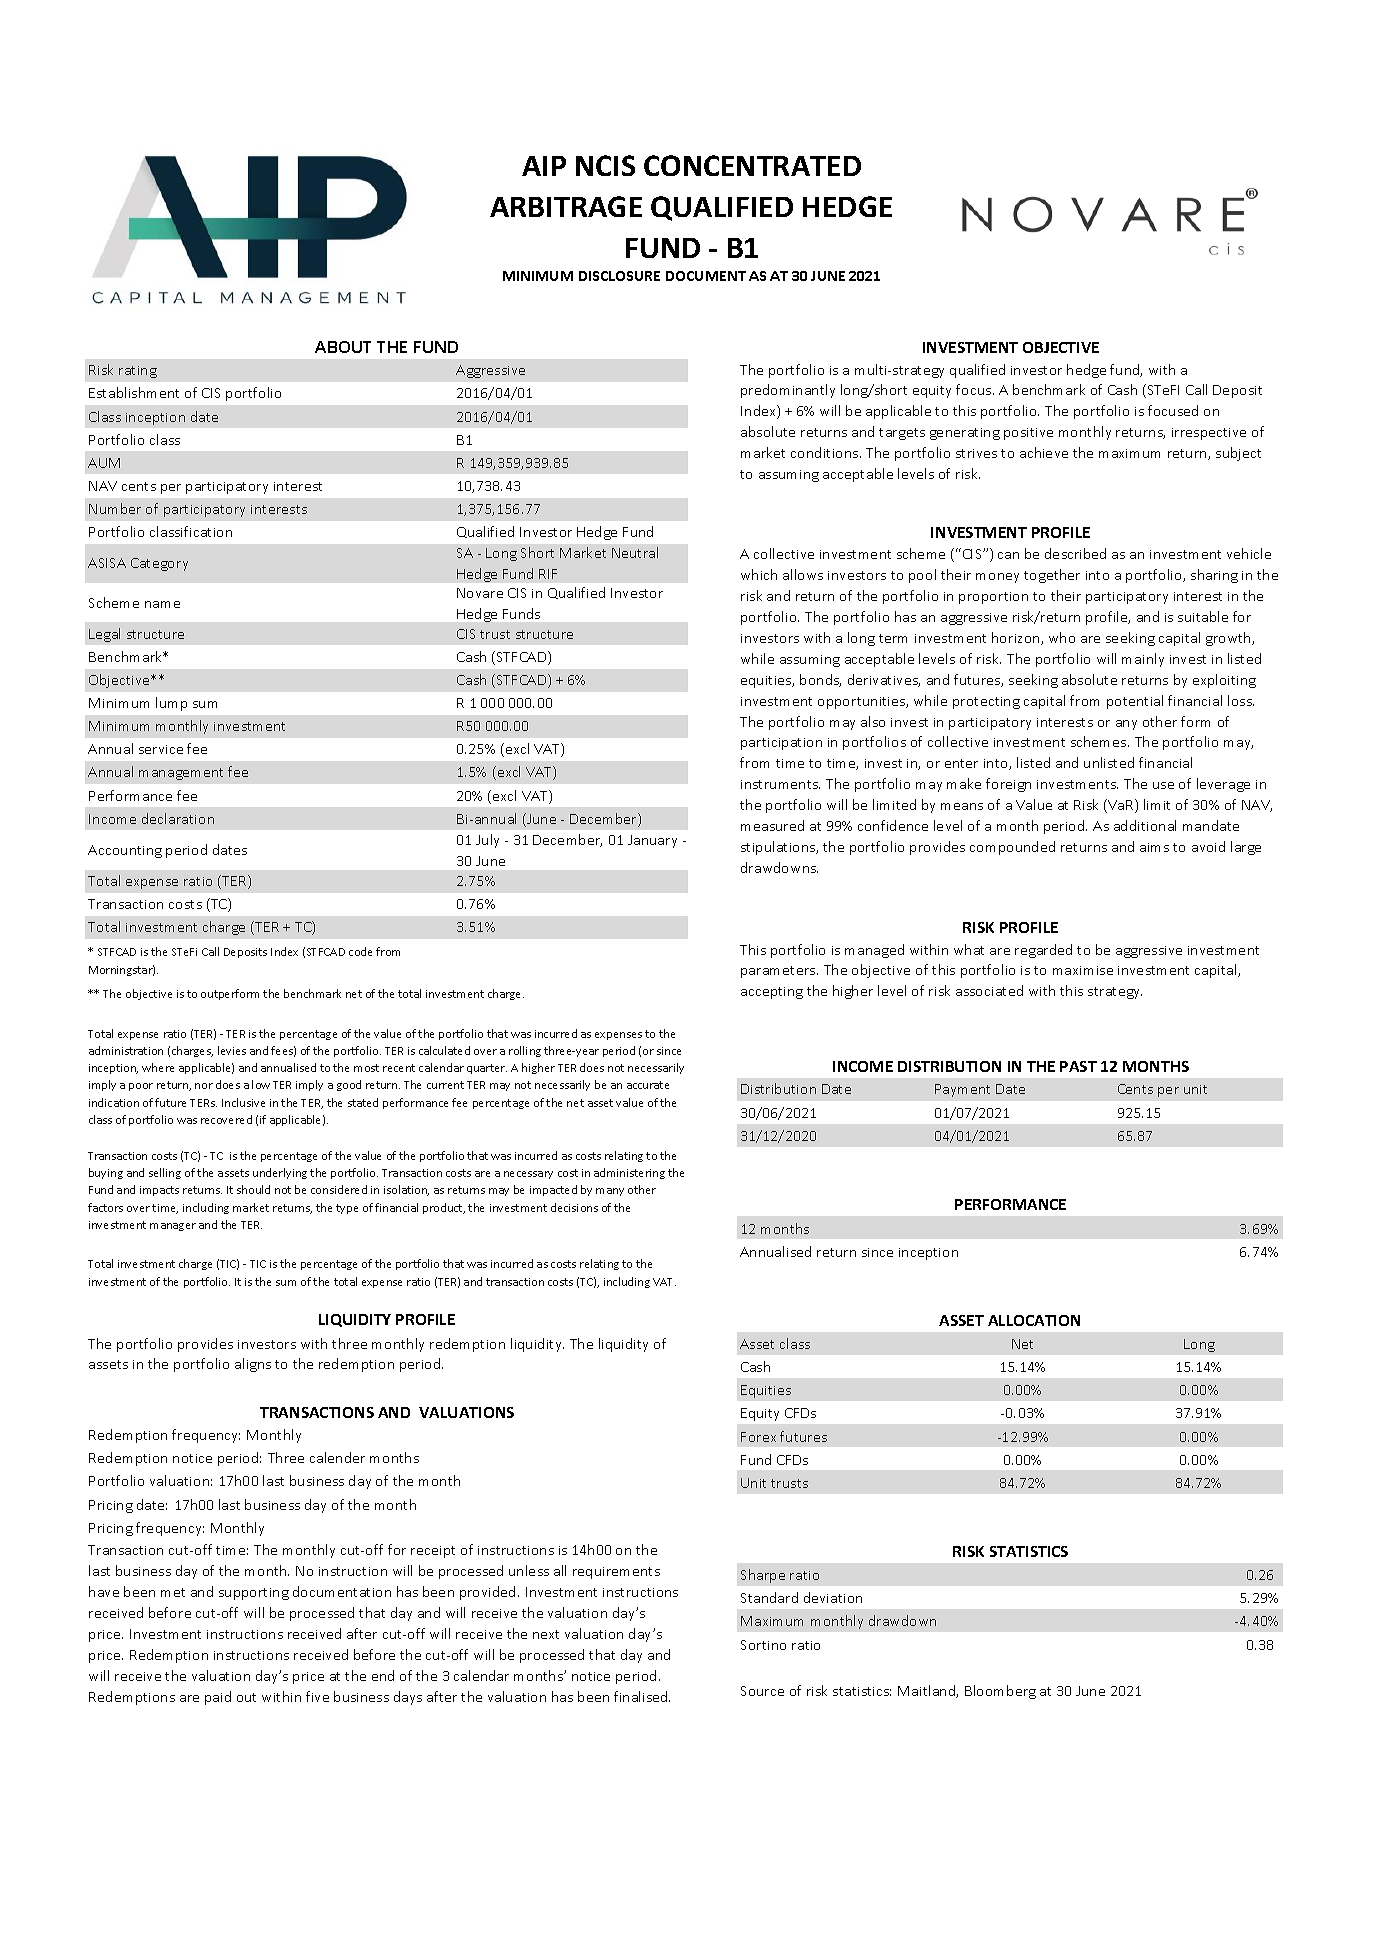 The height and width of the image is (1953, 1381). Describe the element at coordinates (1000, 1692) in the image. I see `Bloomberg` at that location.
